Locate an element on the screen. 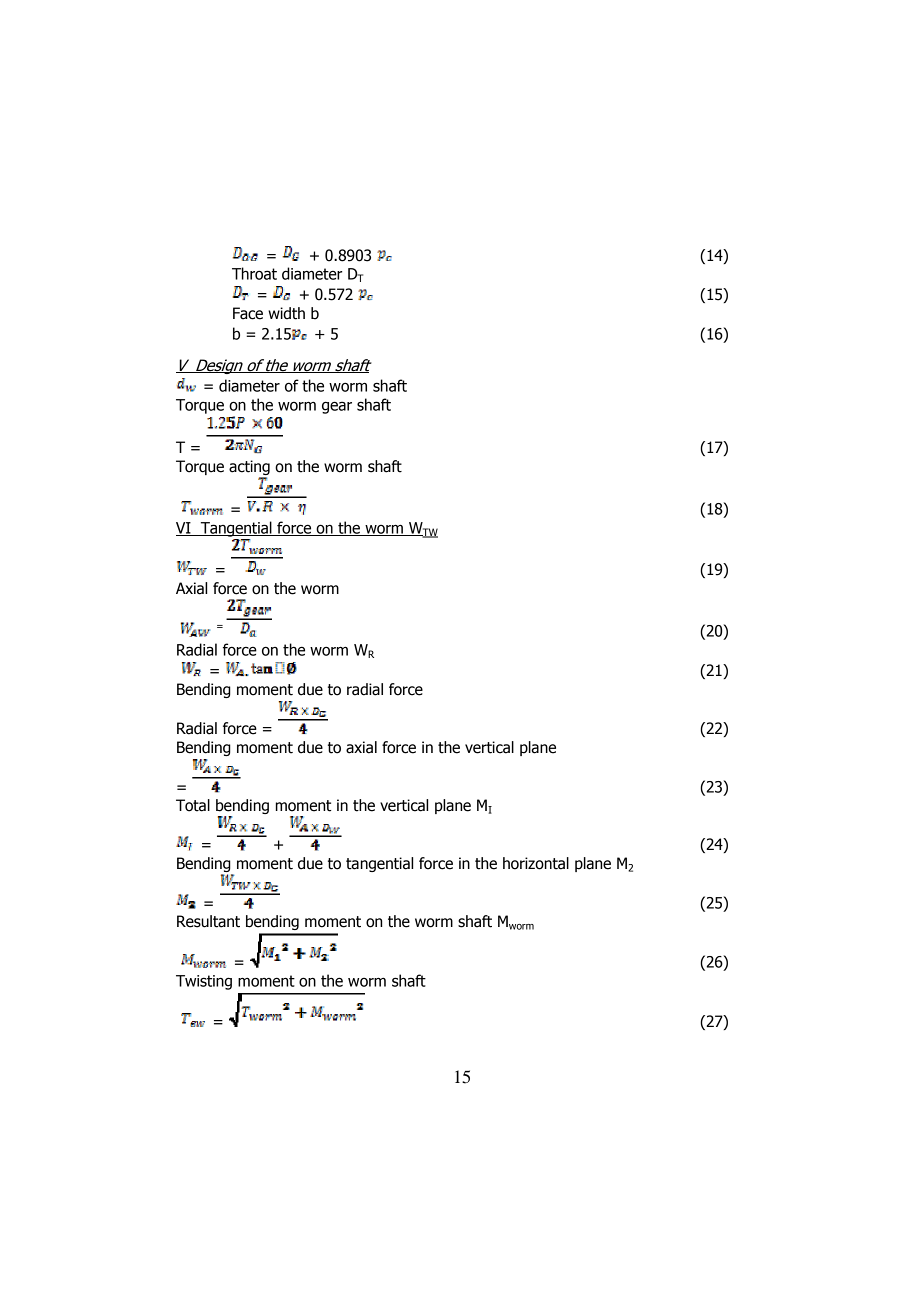 This screenshot has height=1308, width=924. Total is located at coordinates (193, 805).
